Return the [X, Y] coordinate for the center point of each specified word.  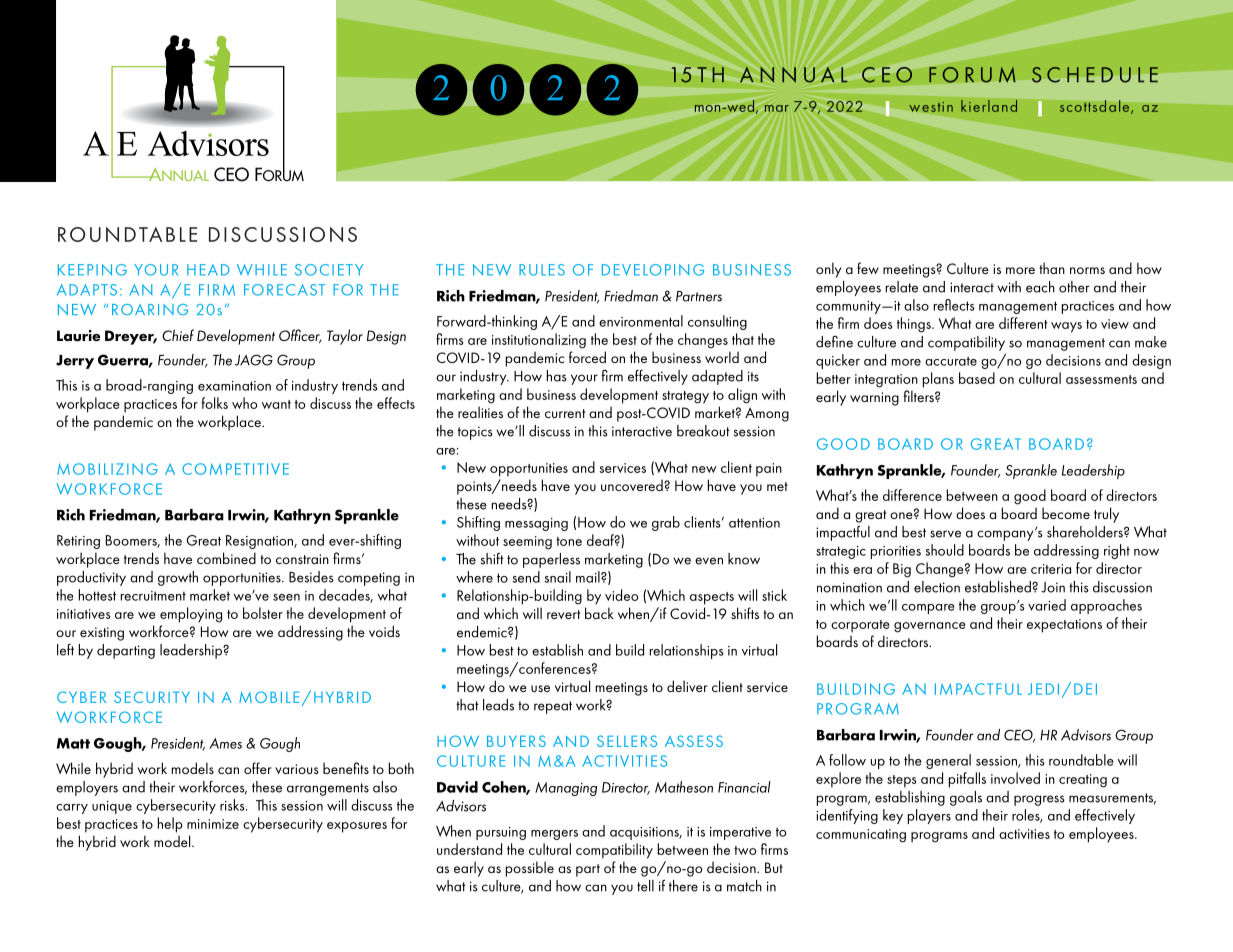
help [170, 825]
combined [226, 558]
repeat [553, 707]
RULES [542, 270]
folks [214, 403]
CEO [1019, 736]
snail [558, 577]
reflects [954, 305]
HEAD [208, 270]
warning [874, 399]
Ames [225, 743]
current [565, 413]
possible [530, 869]
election [937, 587]
